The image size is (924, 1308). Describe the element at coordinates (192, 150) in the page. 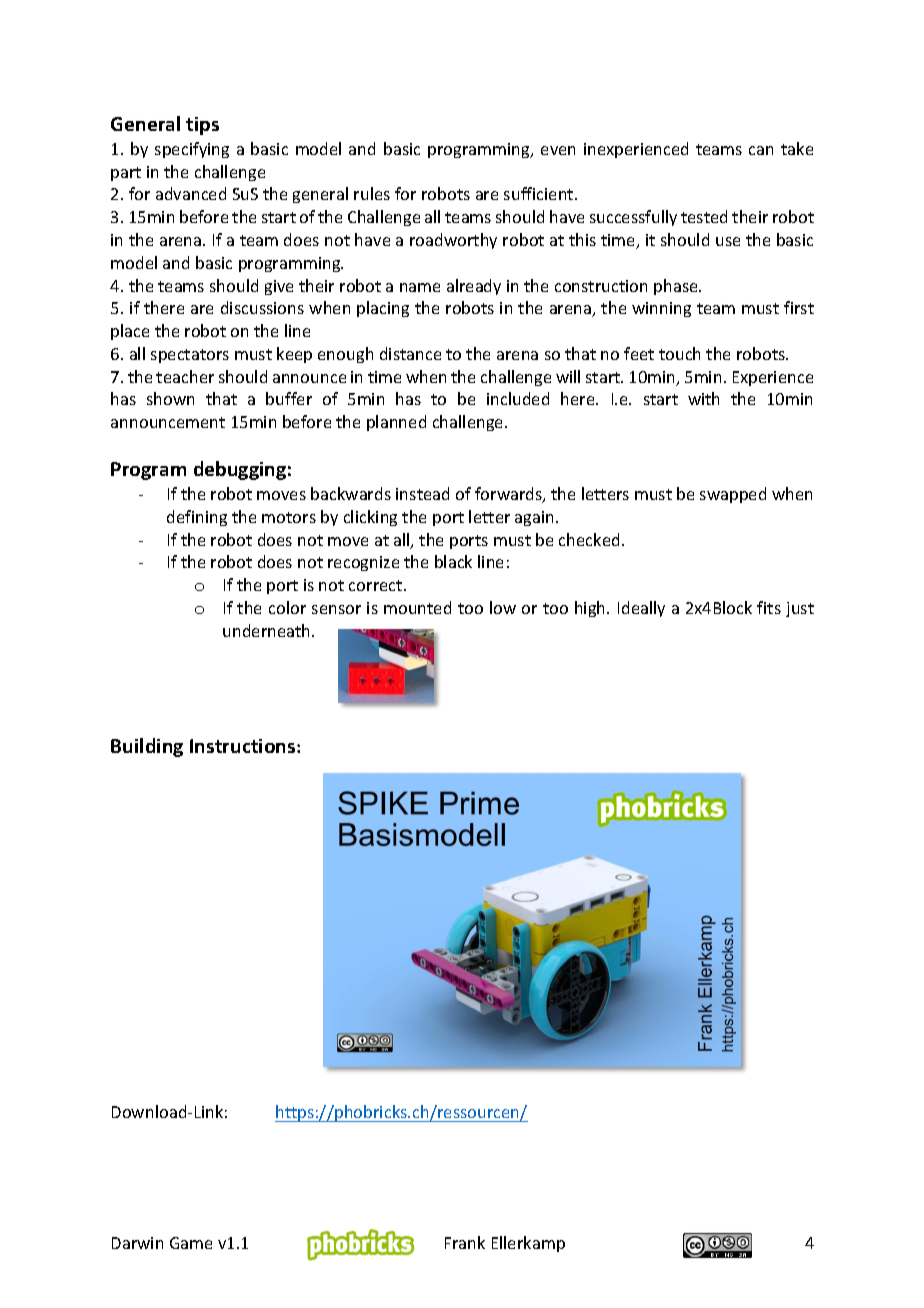

I see `specifying` at that location.
